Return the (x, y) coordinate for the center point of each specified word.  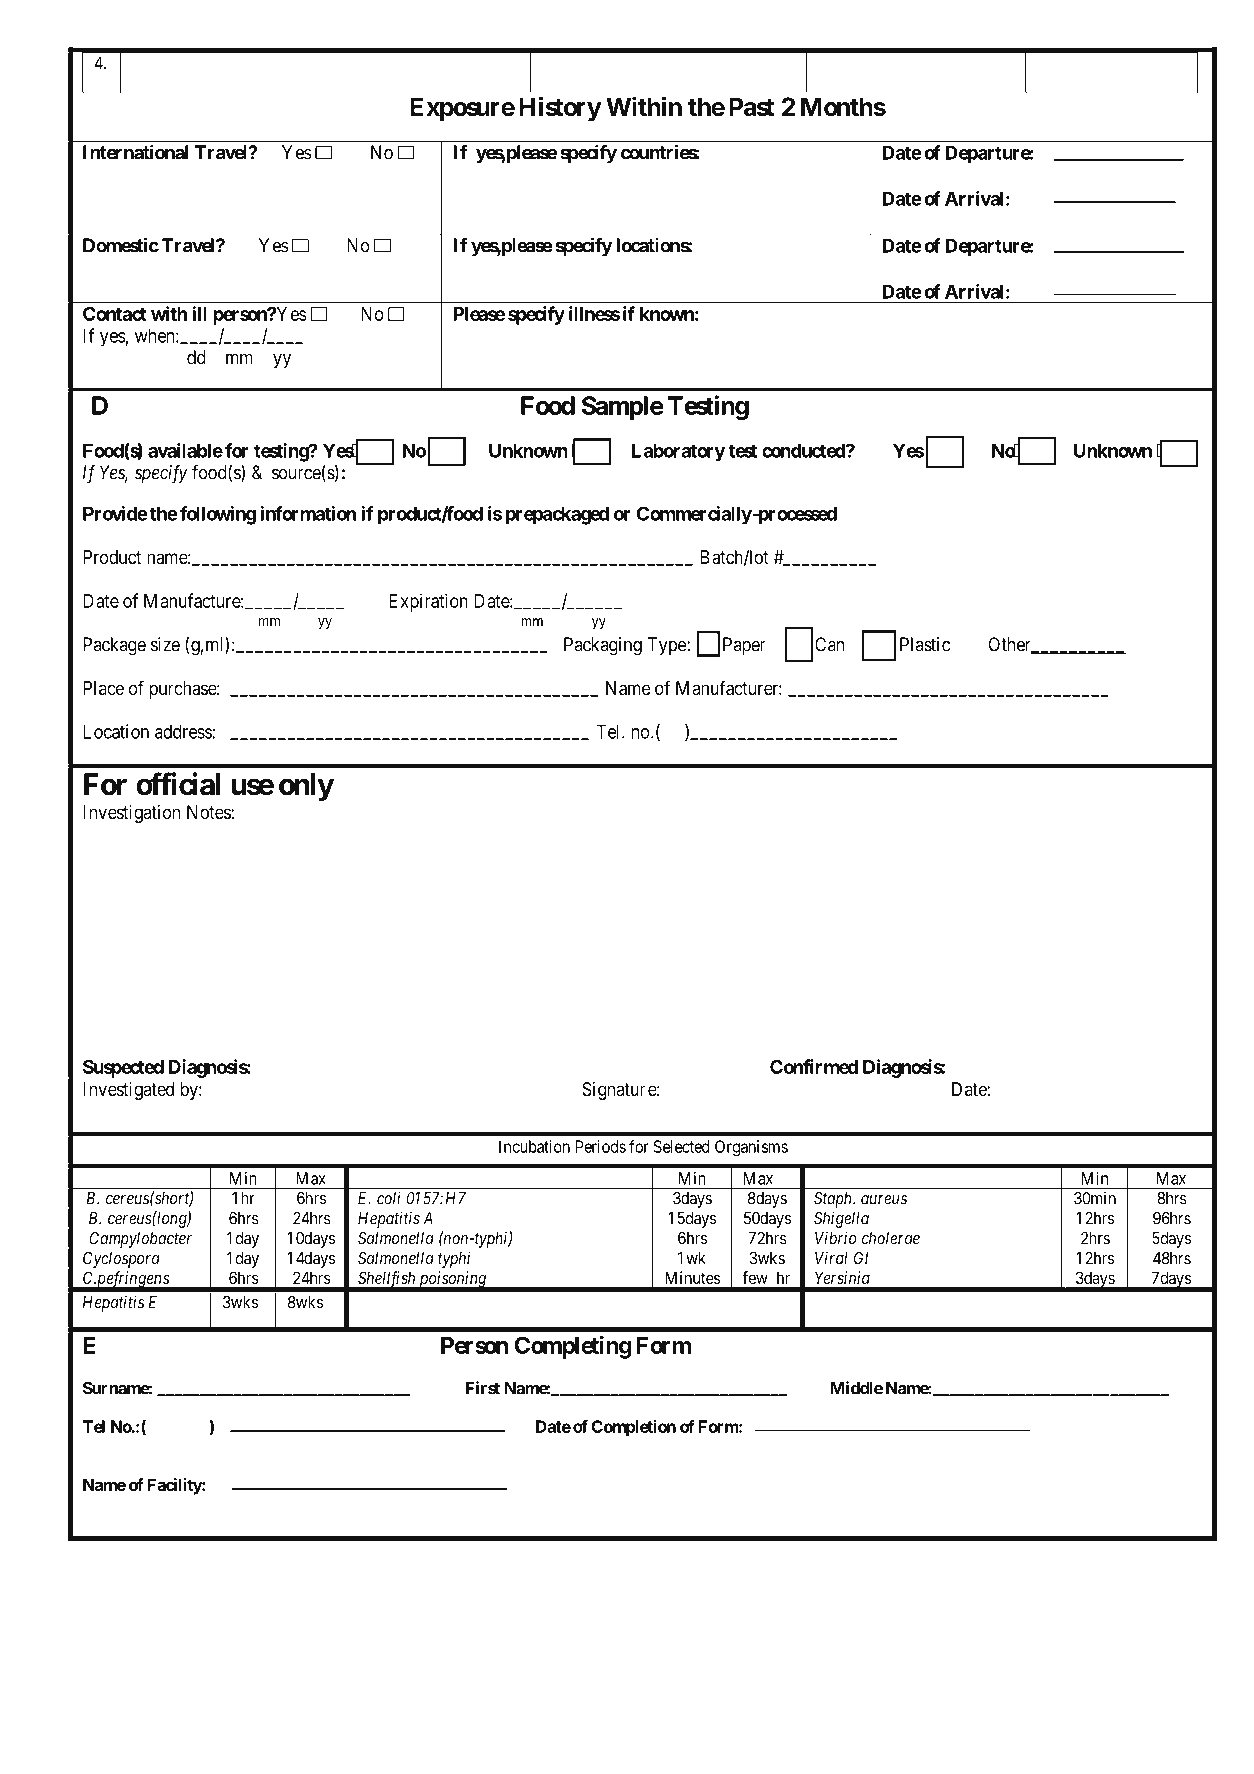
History (560, 109)
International (135, 152)
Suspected (122, 1069)
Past (752, 107)
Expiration (428, 602)
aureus (884, 1200)
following (218, 515)
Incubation (534, 1146)
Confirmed (814, 1066)
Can (829, 644)
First (483, 1388)
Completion (634, 1428)
